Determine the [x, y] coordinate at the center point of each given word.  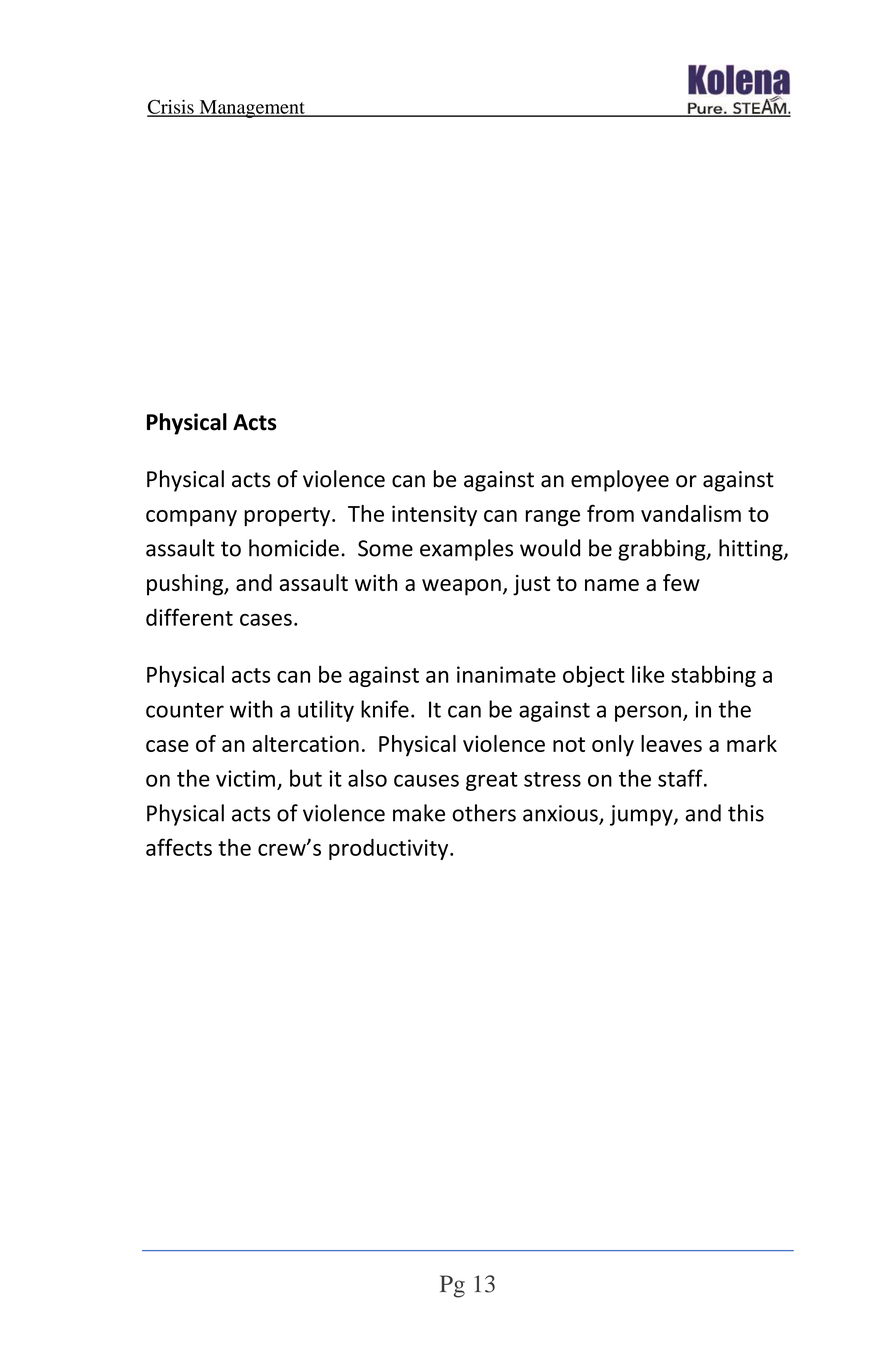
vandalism [691, 513]
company [191, 518]
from [610, 513]
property [288, 516]
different [189, 617]
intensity [434, 515]
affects [179, 847]
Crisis [171, 107]
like [648, 674]
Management [252, 109]
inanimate [506, 674]
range [553, 518]
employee [620, 481]
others [484, 813]
